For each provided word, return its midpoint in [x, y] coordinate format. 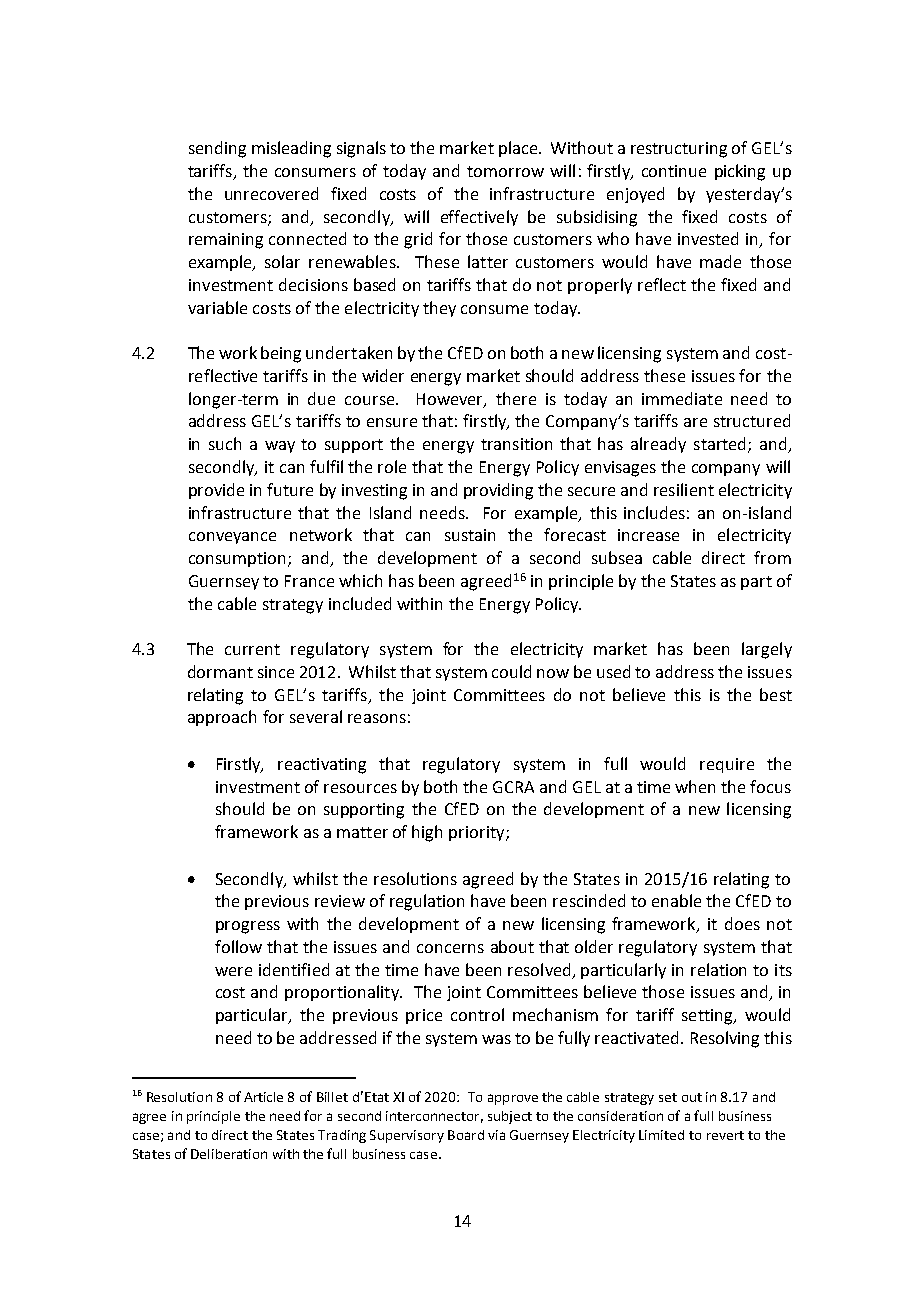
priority [478, 833]
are [695, 422]
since [276, 672]
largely [767, 650]
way [280, 447]
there [516, 398]
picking [740, 172]
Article [263, 1097]
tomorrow [505, 171]
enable [676, 900]
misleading [291, 149]
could [511, 671]
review [340, 901]
